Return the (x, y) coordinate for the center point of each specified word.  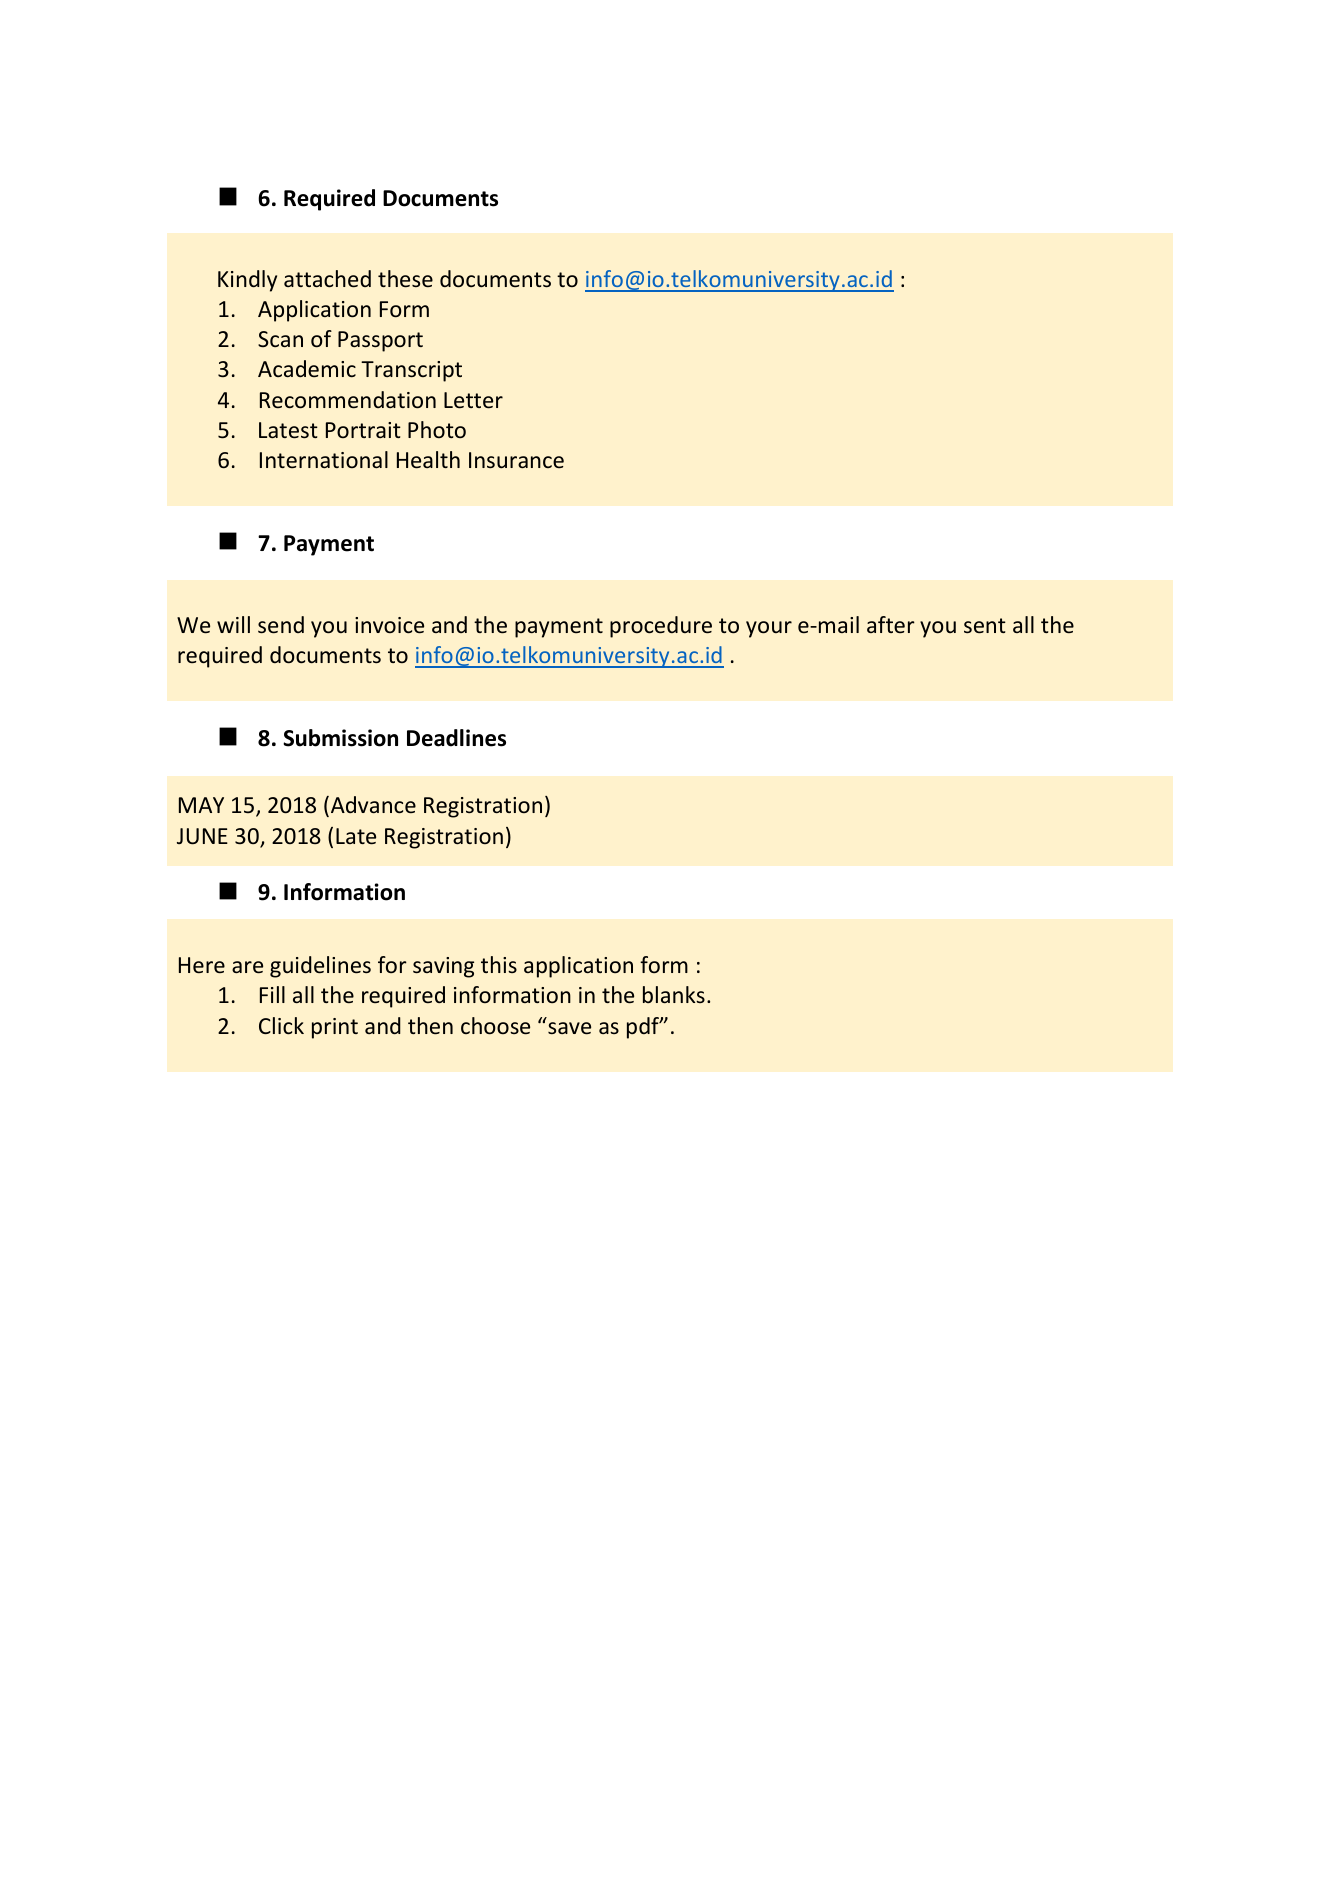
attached (327, 279)
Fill (272, 994)
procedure (661, 627)
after (891, 624)
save (569, 1028)
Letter (473, 400)
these (405, 279)
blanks (674, 994)
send (281, 625)
